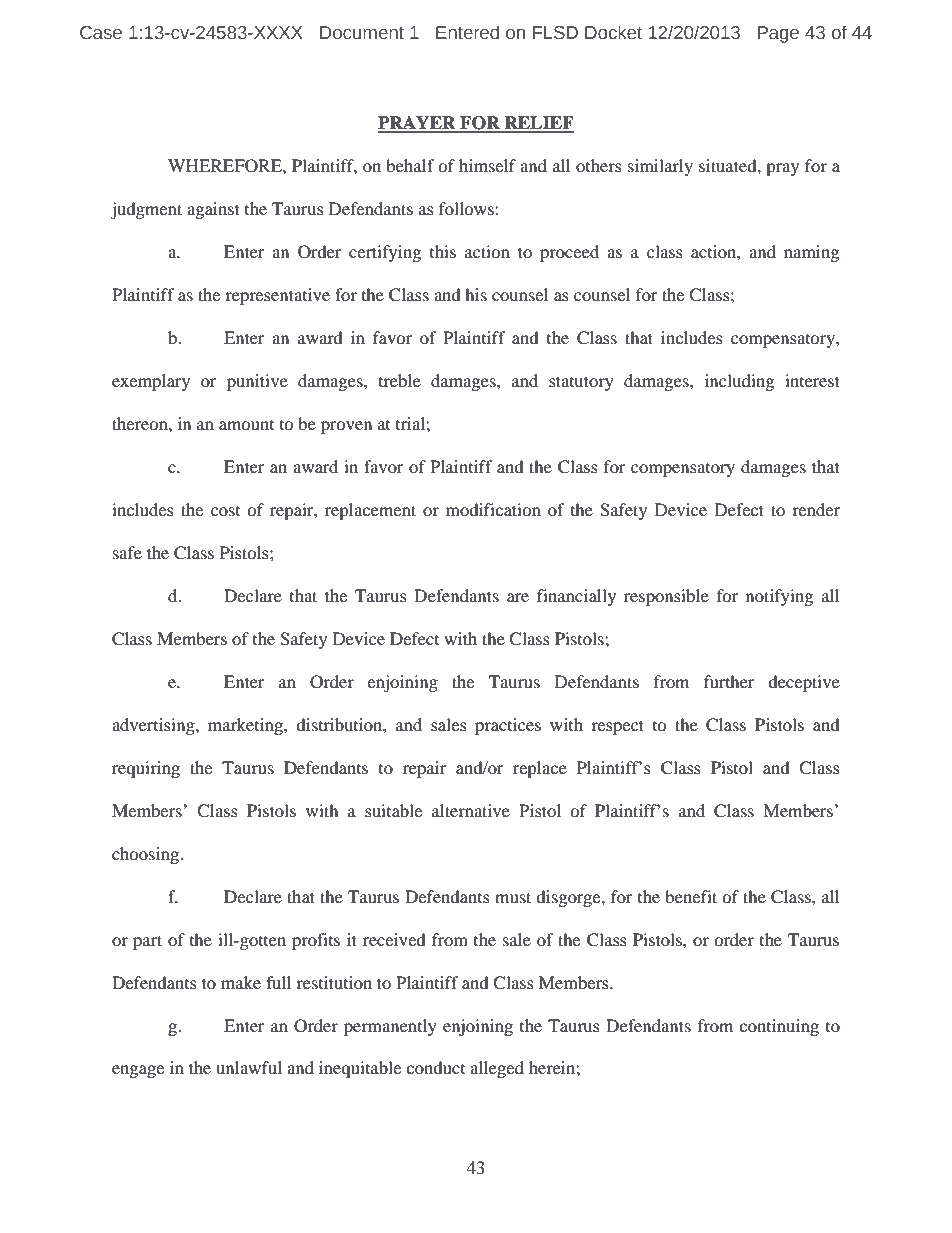 The image size is (952, 1233). I want to click on including, so click(739, 382).
